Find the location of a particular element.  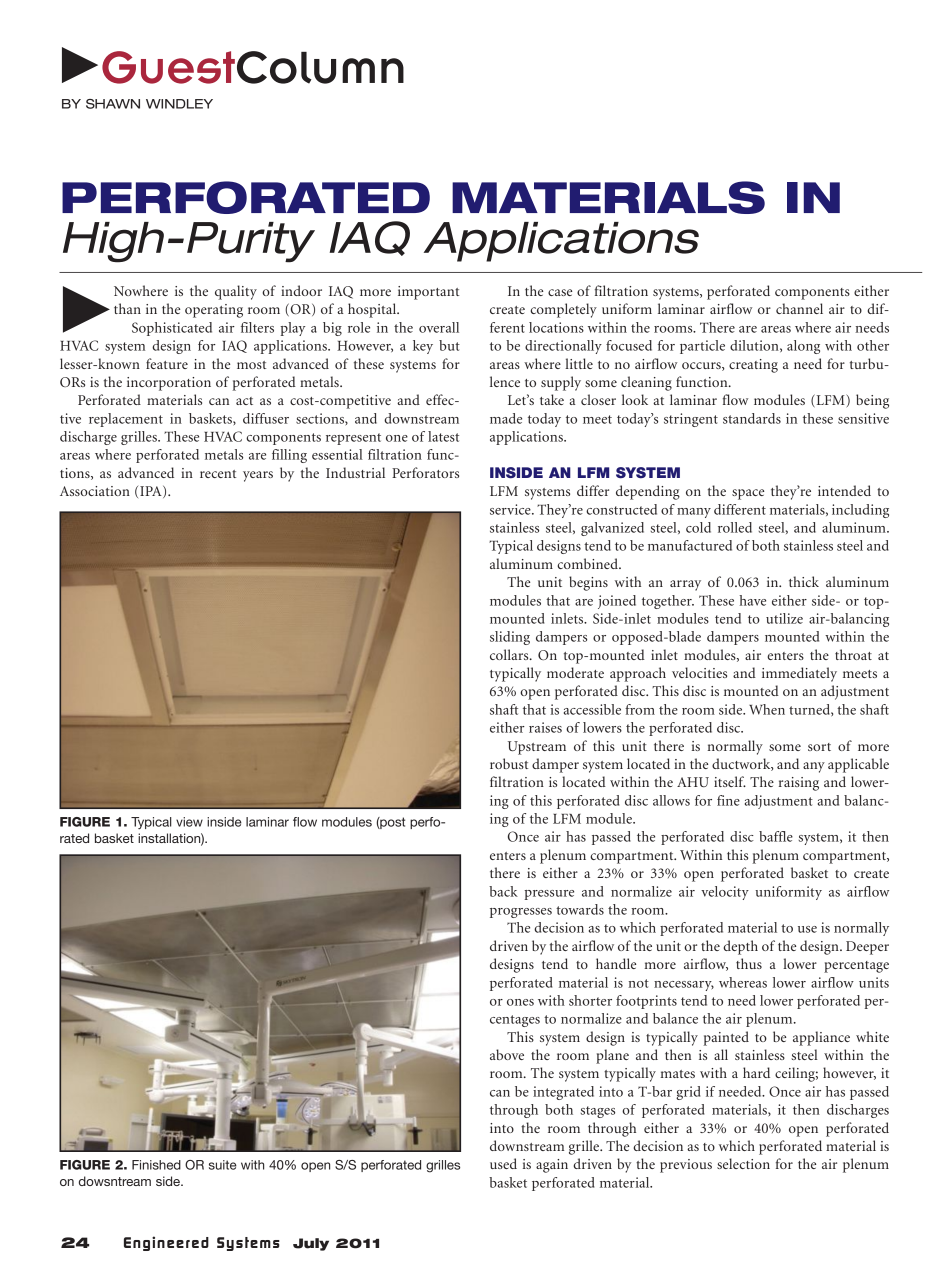

collars is located at coordinates (510, 654).
